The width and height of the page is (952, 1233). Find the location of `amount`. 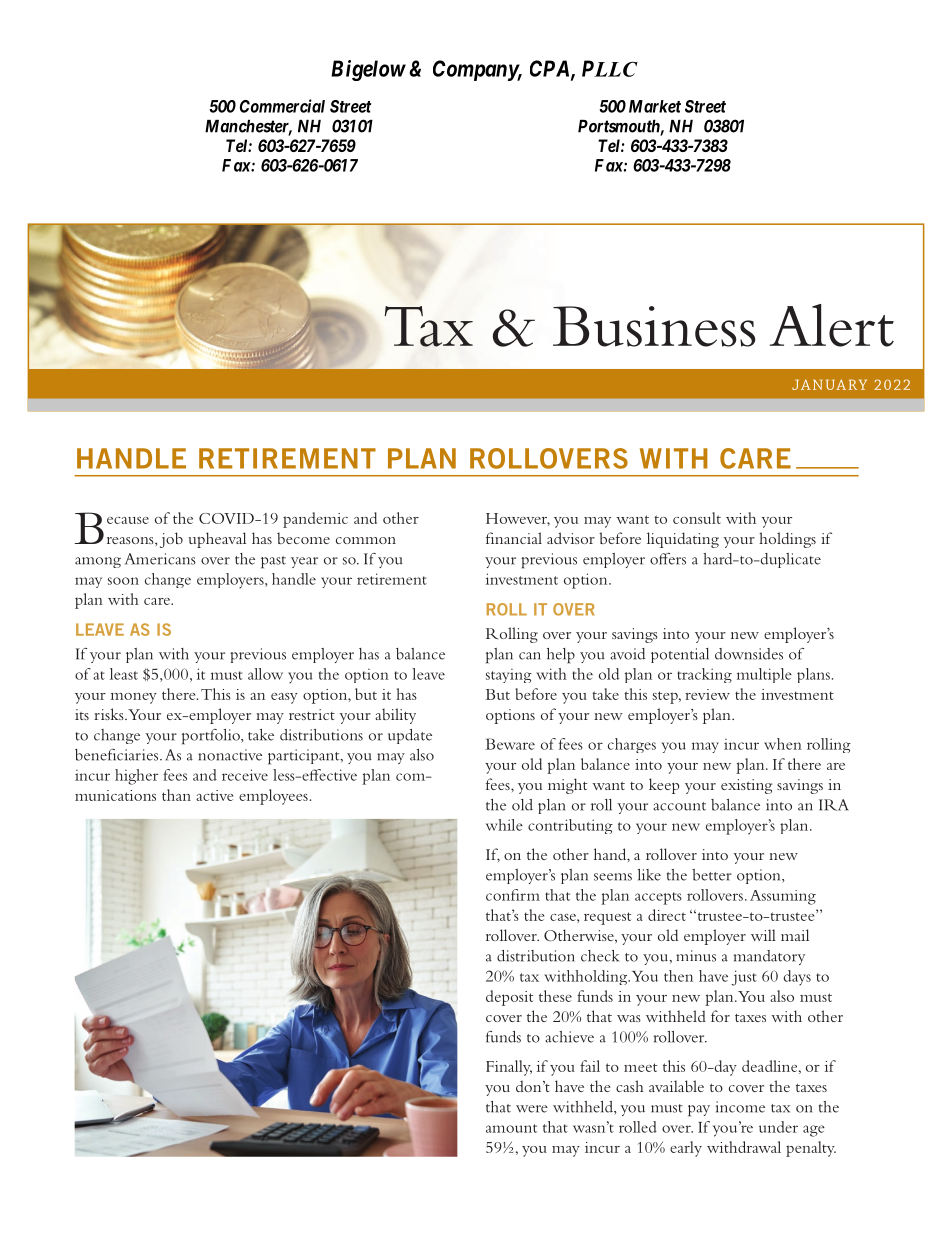

amount is located at coordinates (511, 1128).
